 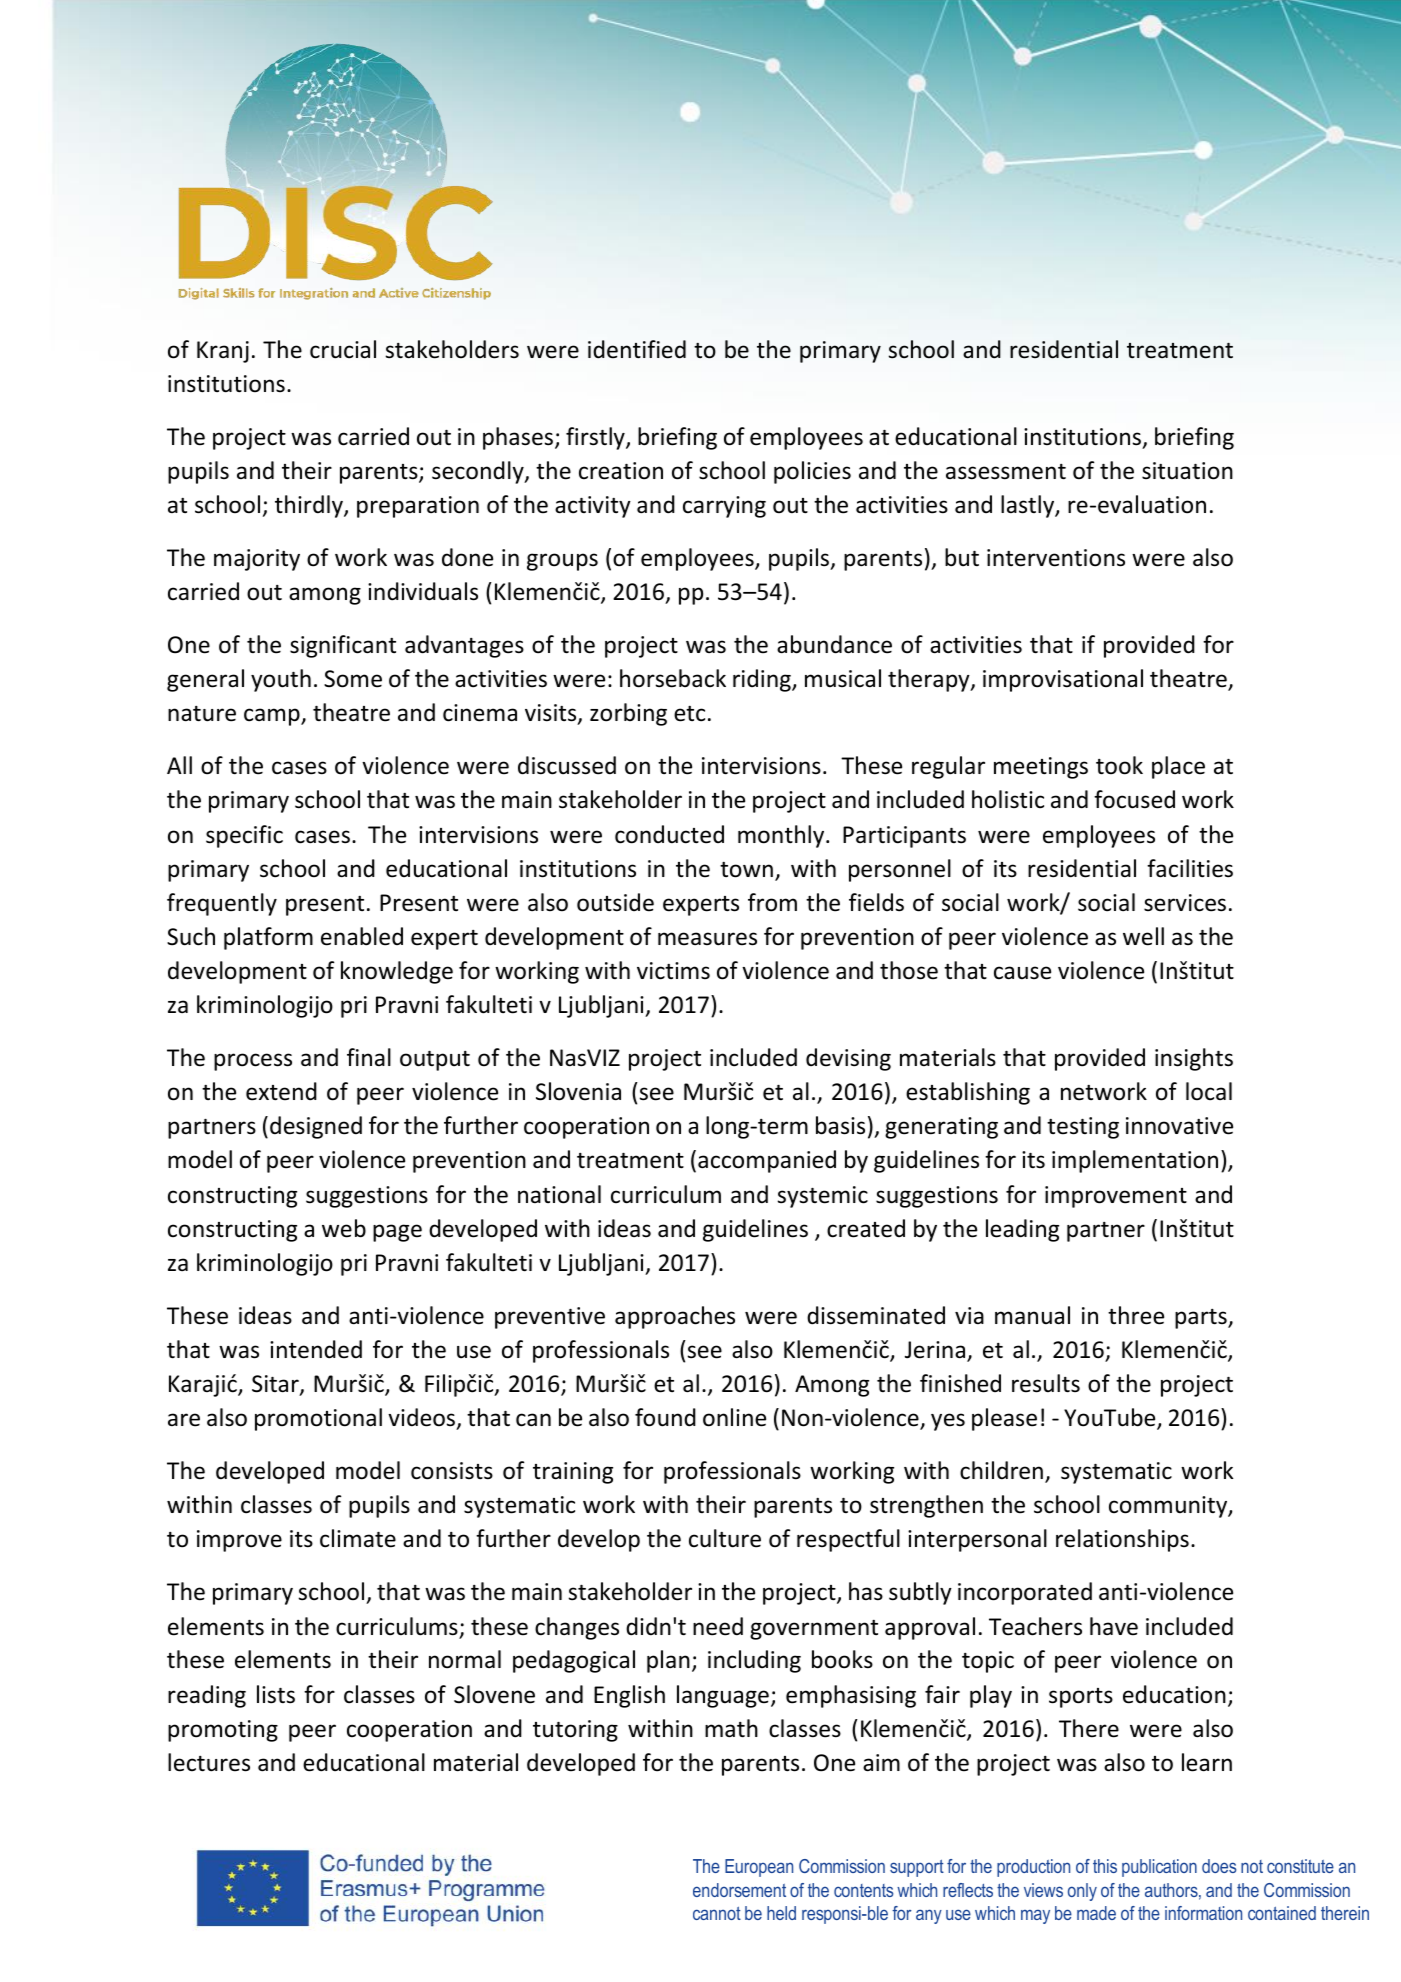 What do you see at coordinates (318, 1419) in the document?
I see `promotional` at bounding box center [318, 1419].
